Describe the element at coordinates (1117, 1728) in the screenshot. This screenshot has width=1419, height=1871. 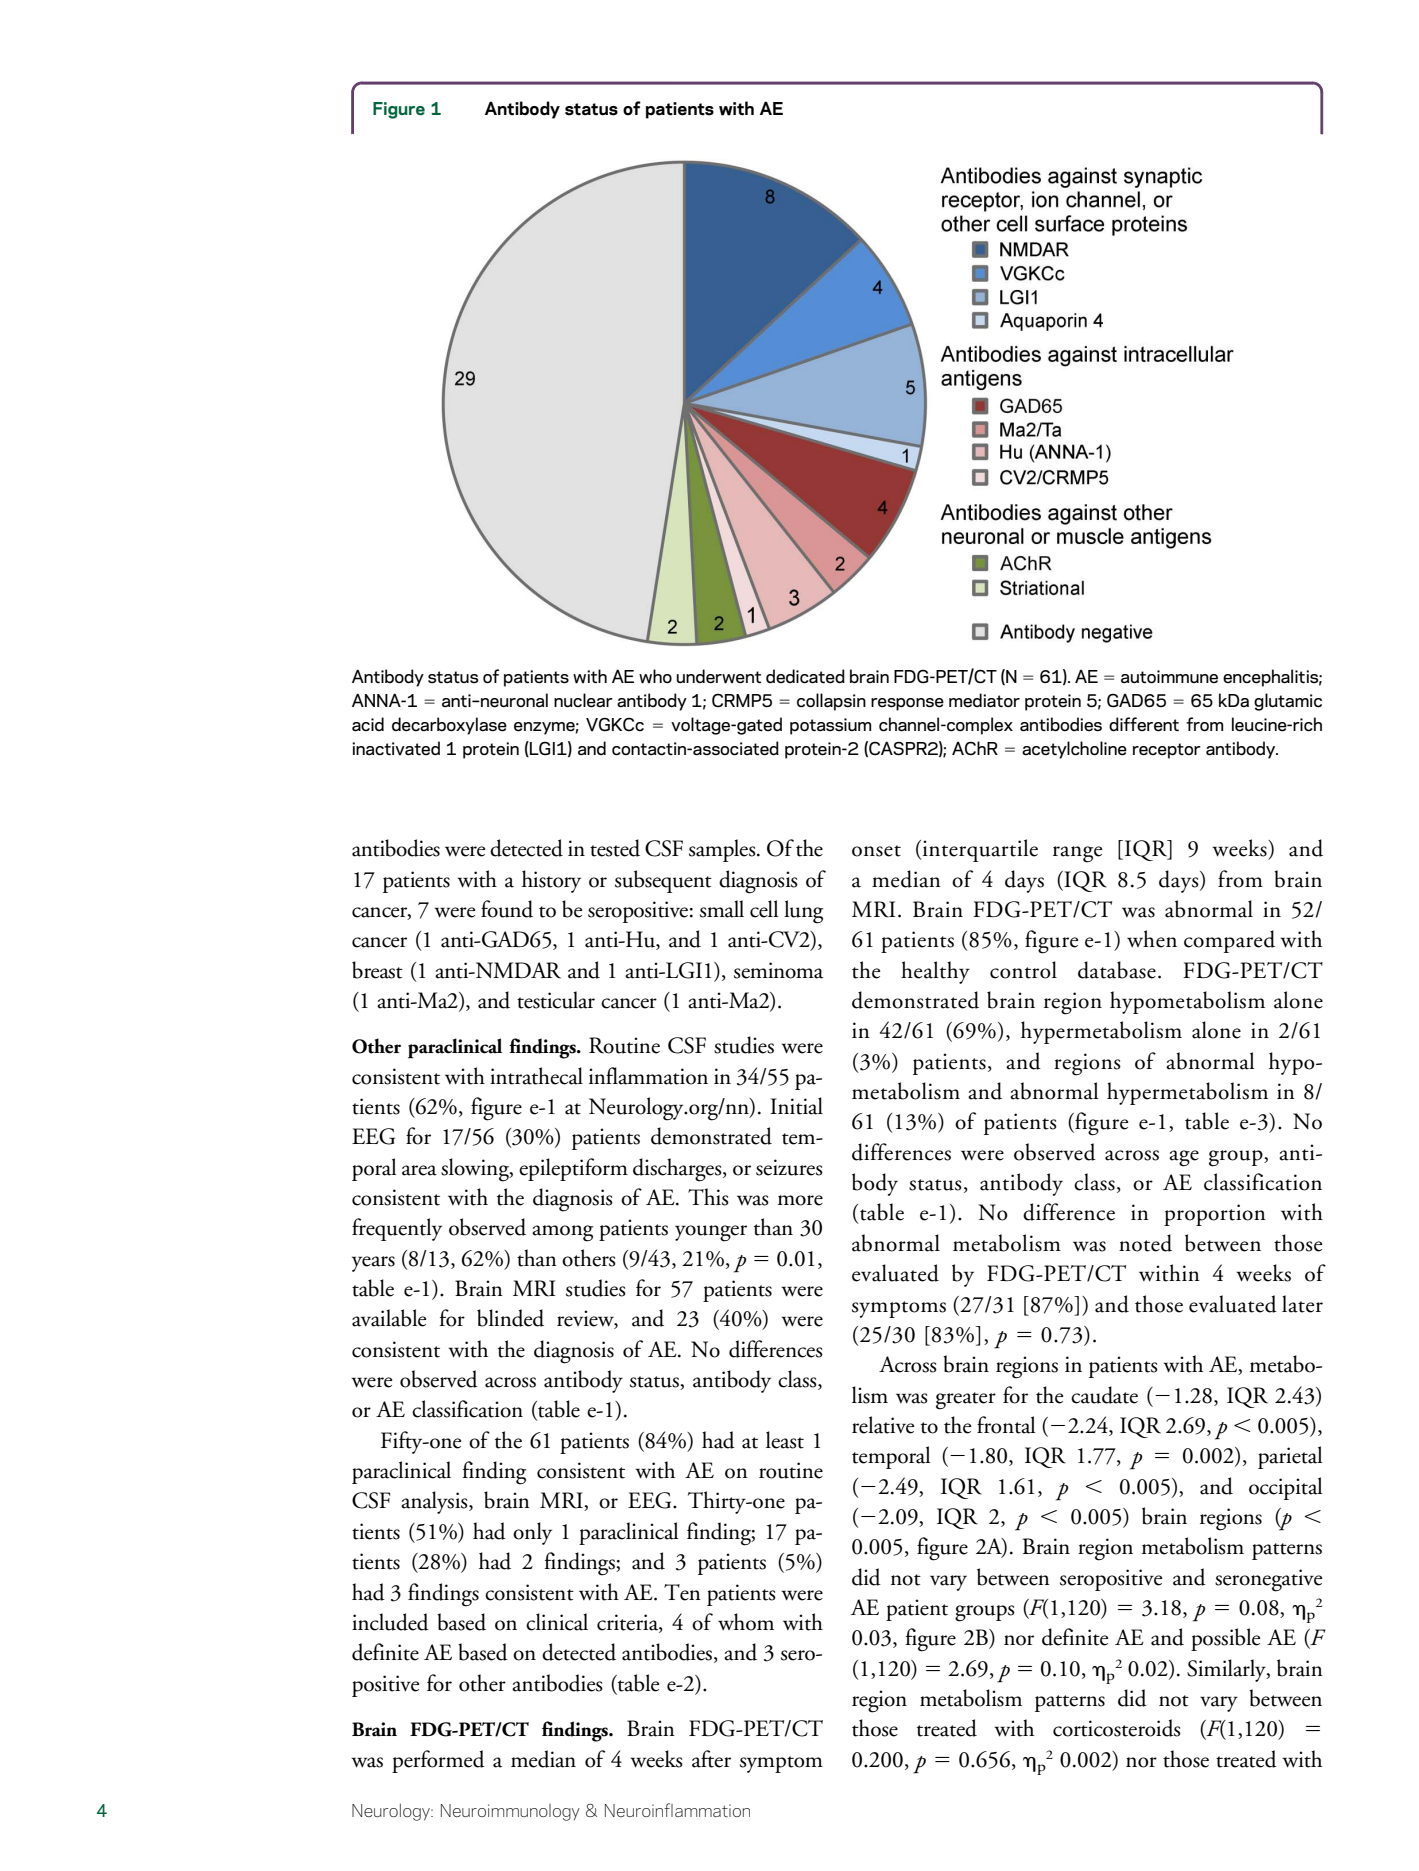
I see `corticosteroids` at that location.
